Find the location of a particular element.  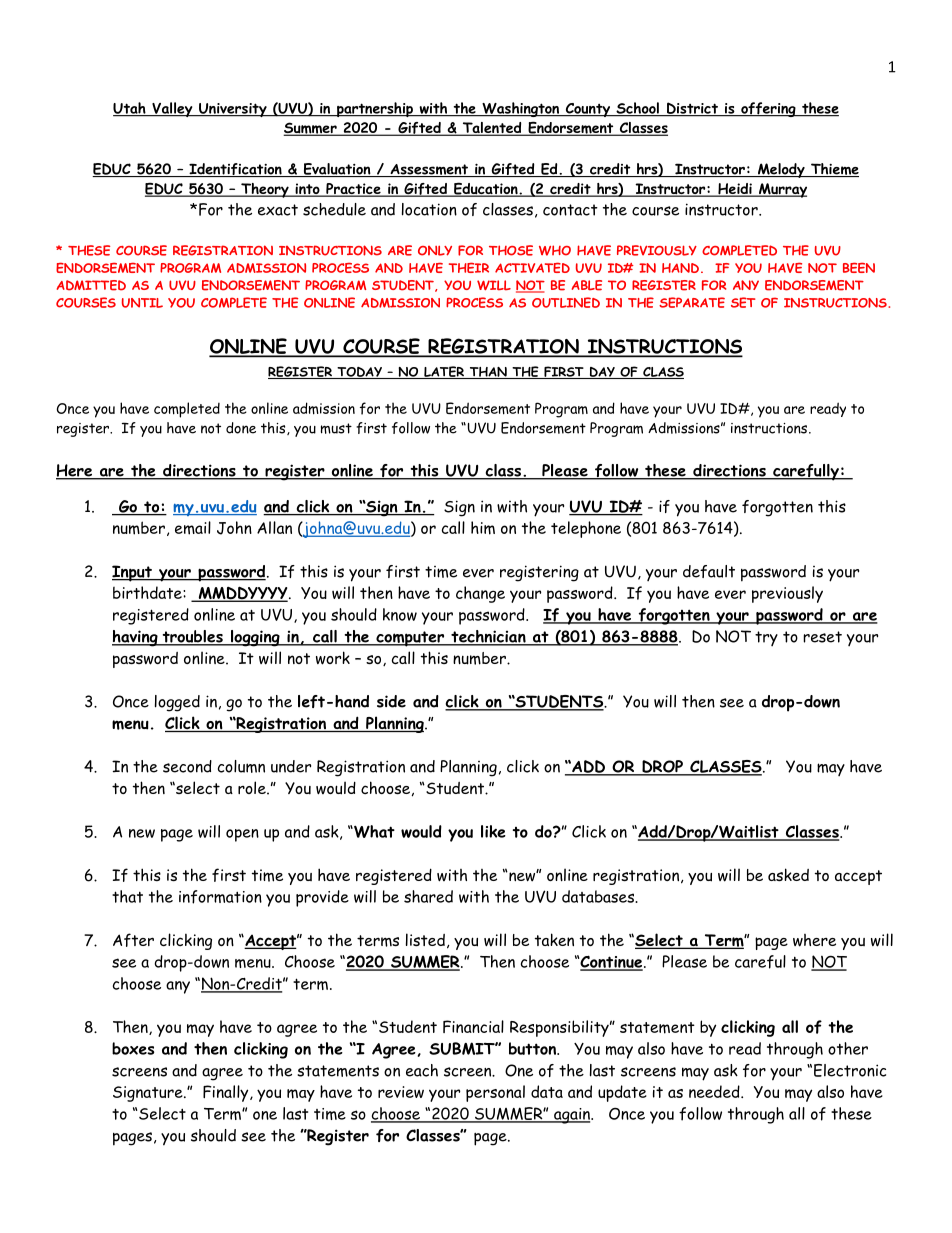

asked is located at coordinates (788, 874).
